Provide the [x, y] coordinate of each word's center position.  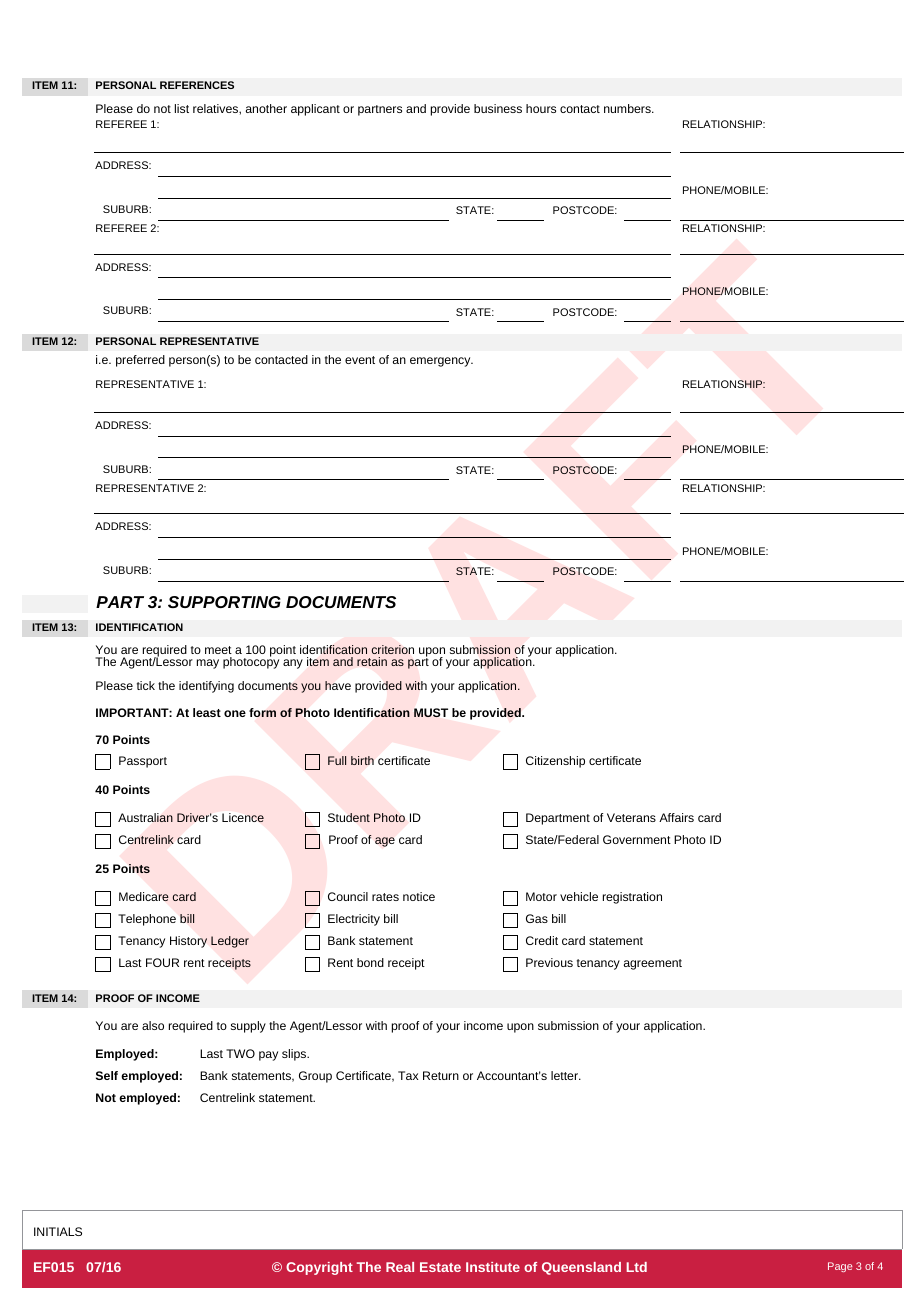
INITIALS [58, 1231]
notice [419, 896]
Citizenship [555, 762]
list [182, 108]
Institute [493, 1267]
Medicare [144, 896]
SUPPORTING [224, 602]
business [498, 108]
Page [840, 1267]
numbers [628, 108]
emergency [441, 362]
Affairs [676, 817]
